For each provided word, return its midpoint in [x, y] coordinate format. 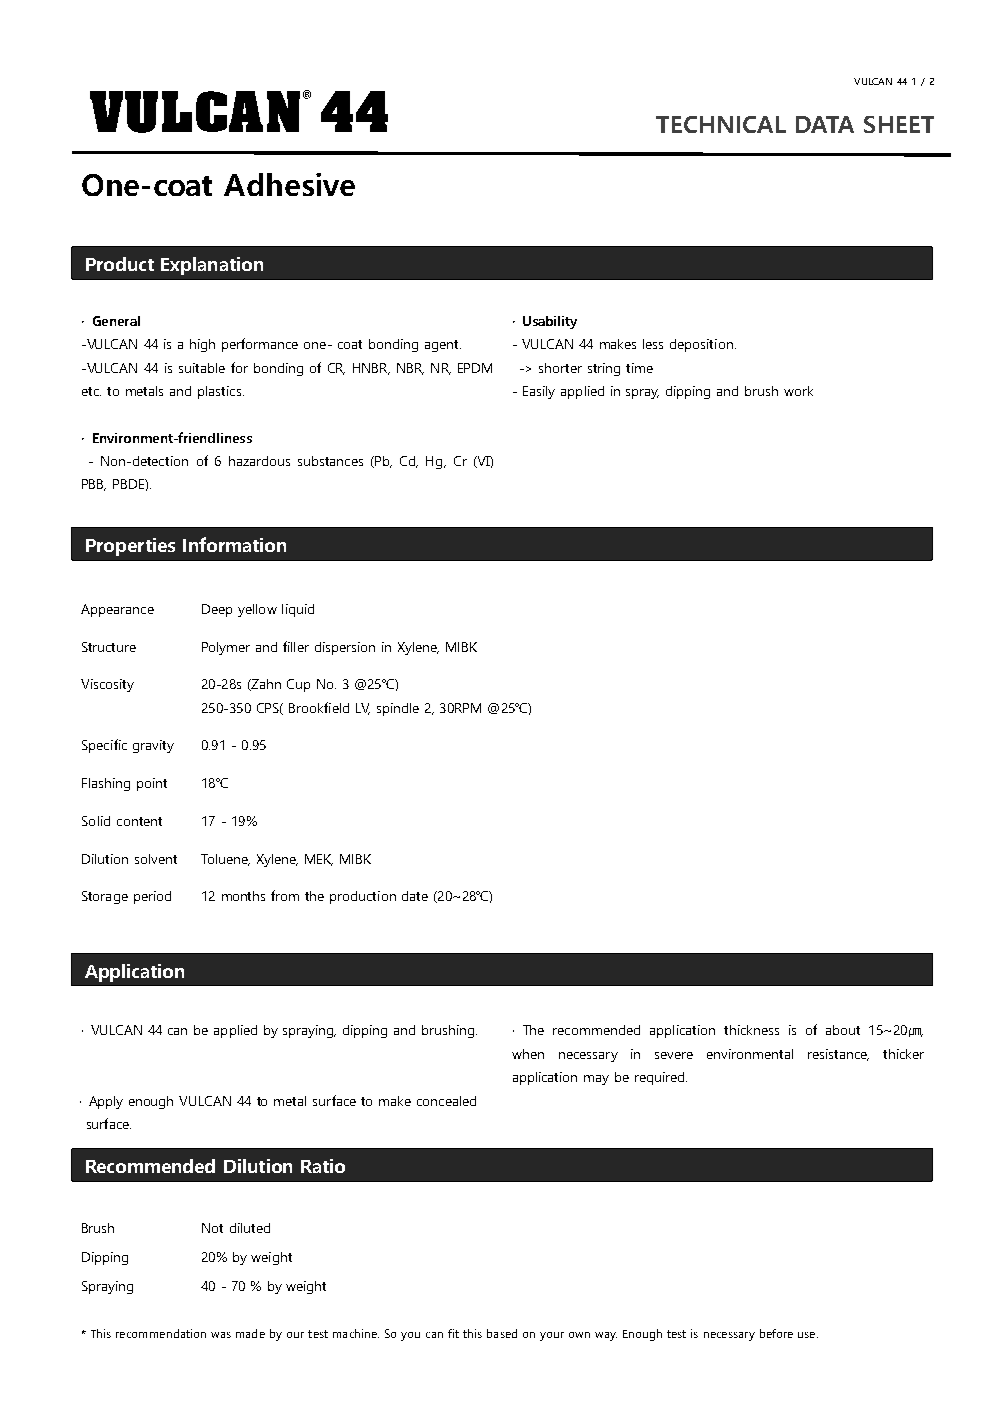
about [843, 1030]
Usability [550, 322]
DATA [825, 124]
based [502, 1333]
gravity [153, 746]
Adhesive [289, 184]
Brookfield [319, 707]
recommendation [161, 1333]
